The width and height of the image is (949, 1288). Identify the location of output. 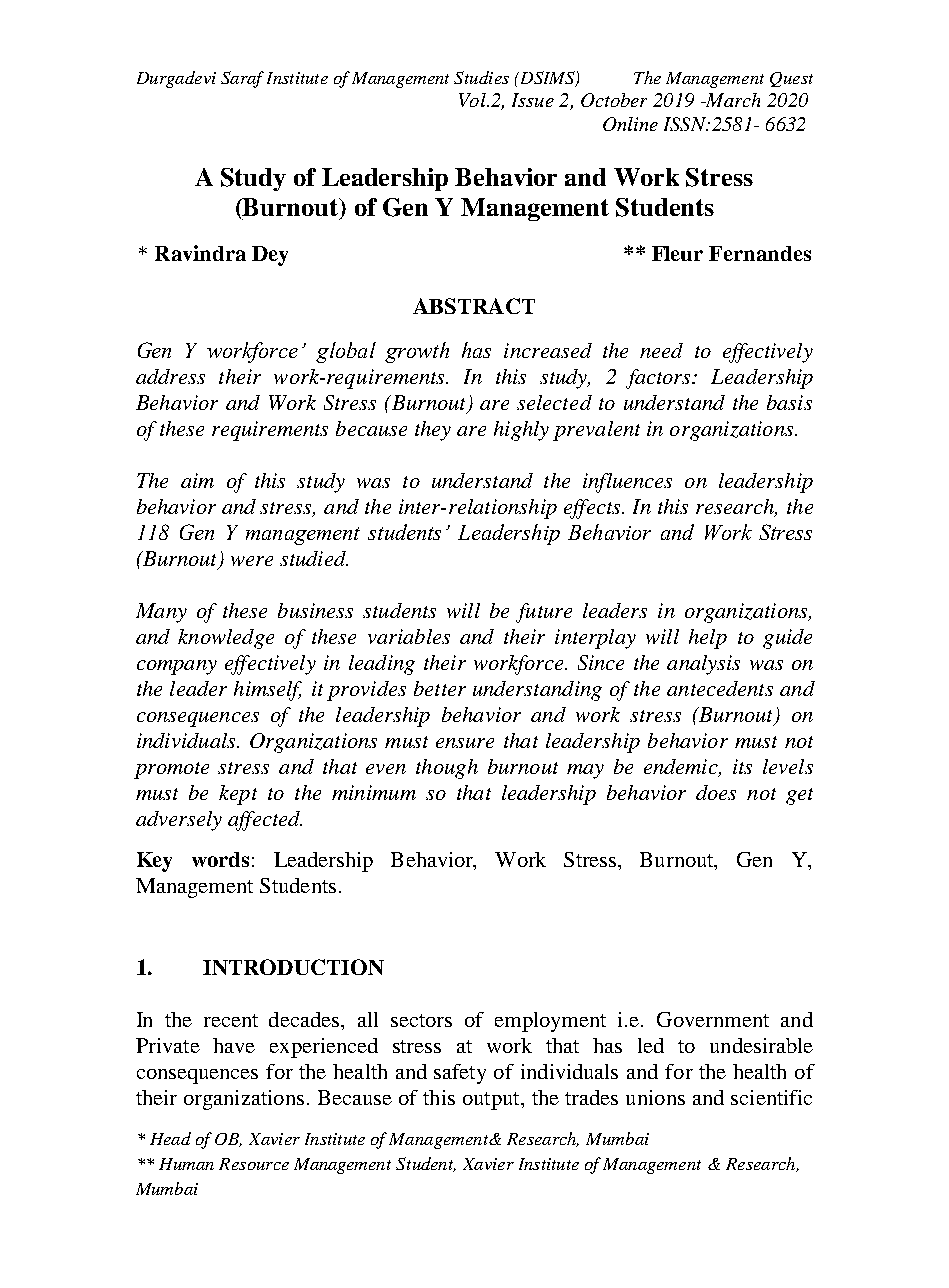
(492, 1101).
